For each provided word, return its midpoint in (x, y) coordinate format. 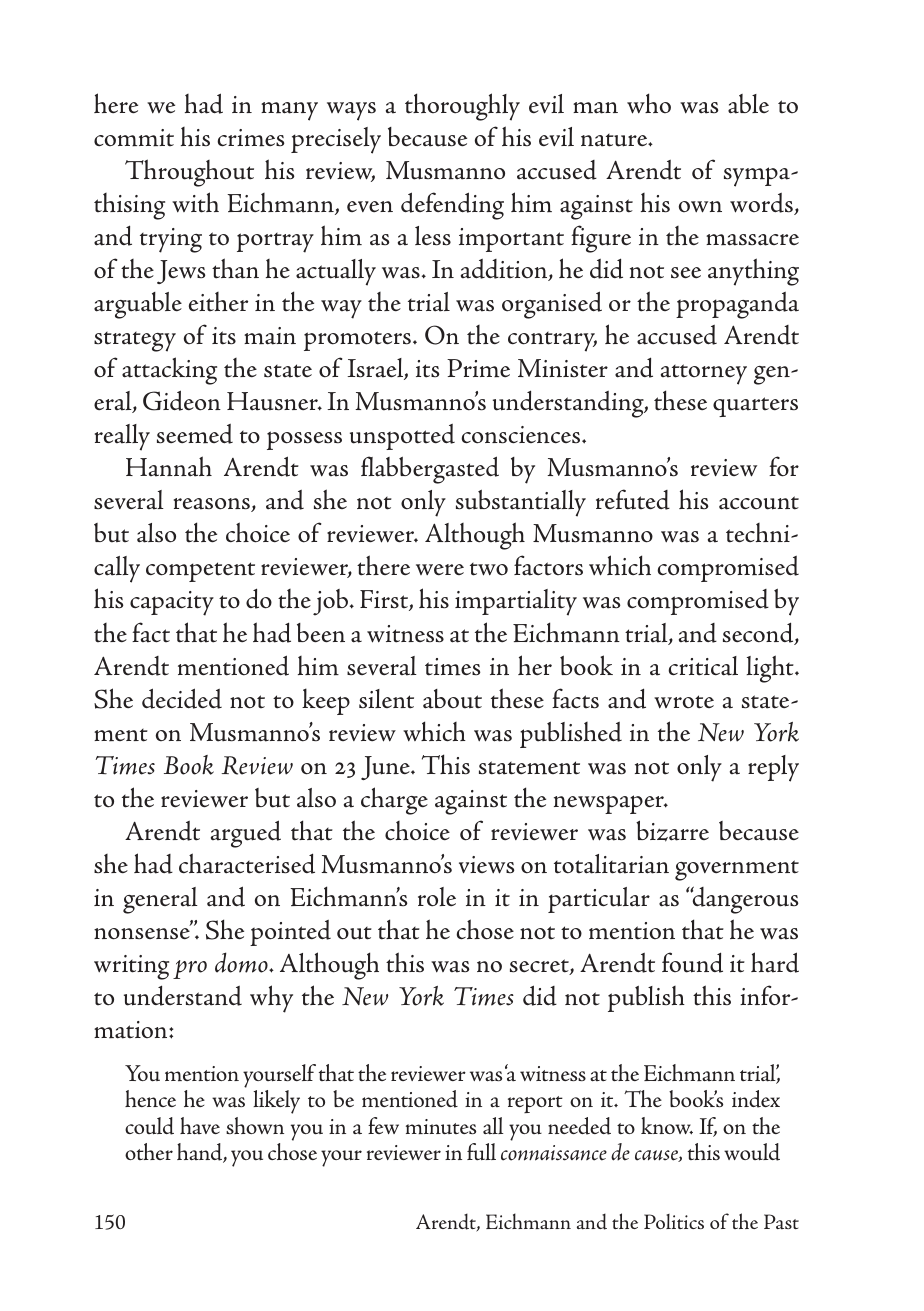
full (481, 1152)
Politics (674, 1221)
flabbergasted (430, 470)
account (759, 503)
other (149, 1151)
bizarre (672, 831)
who (649, 103)
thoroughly (462, 107)
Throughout (189, 173)
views (487, 865)
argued (246, 834)
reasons (213, 505)
